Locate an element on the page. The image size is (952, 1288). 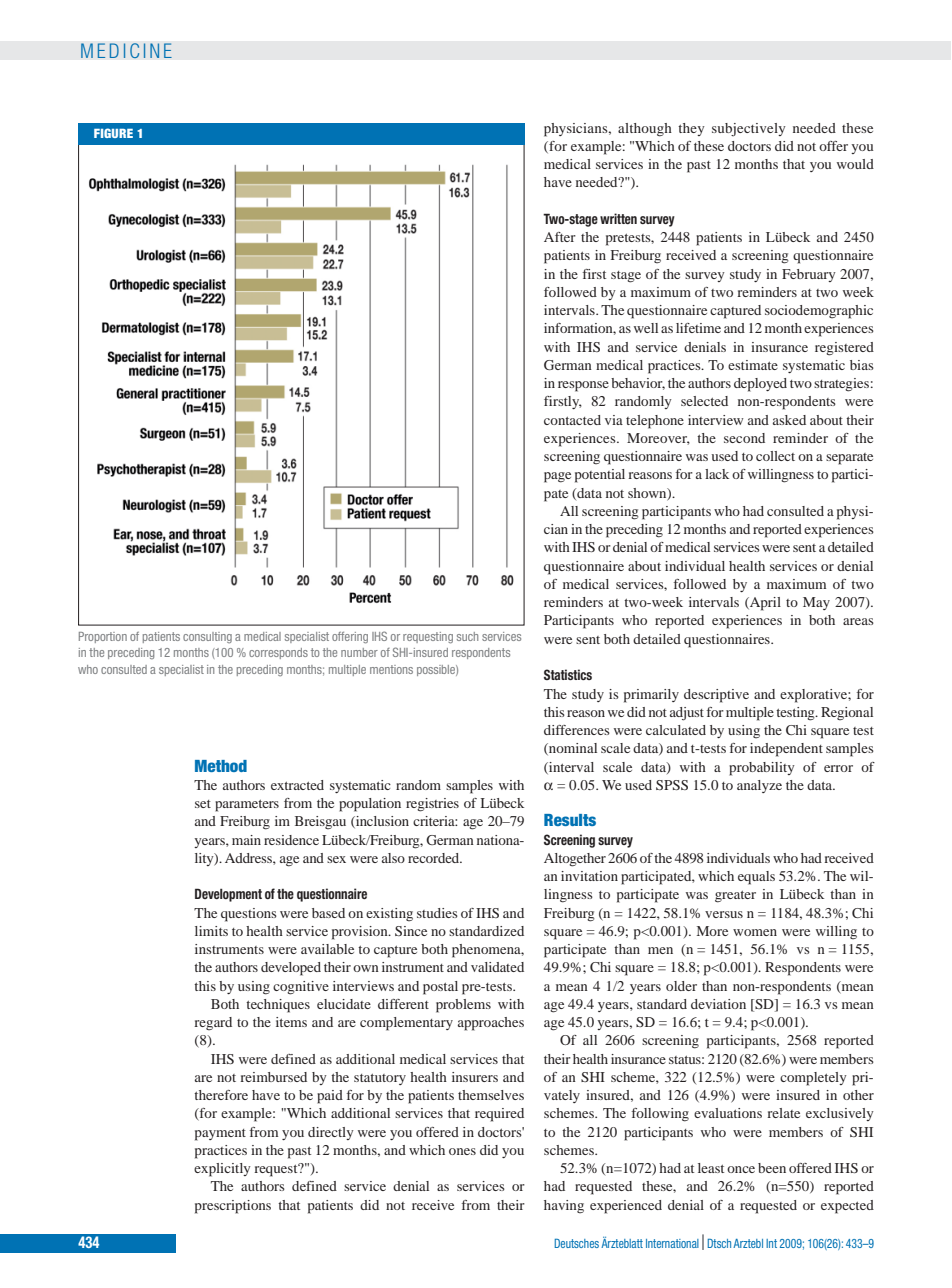
equals is located at coordinates (756, 878).
